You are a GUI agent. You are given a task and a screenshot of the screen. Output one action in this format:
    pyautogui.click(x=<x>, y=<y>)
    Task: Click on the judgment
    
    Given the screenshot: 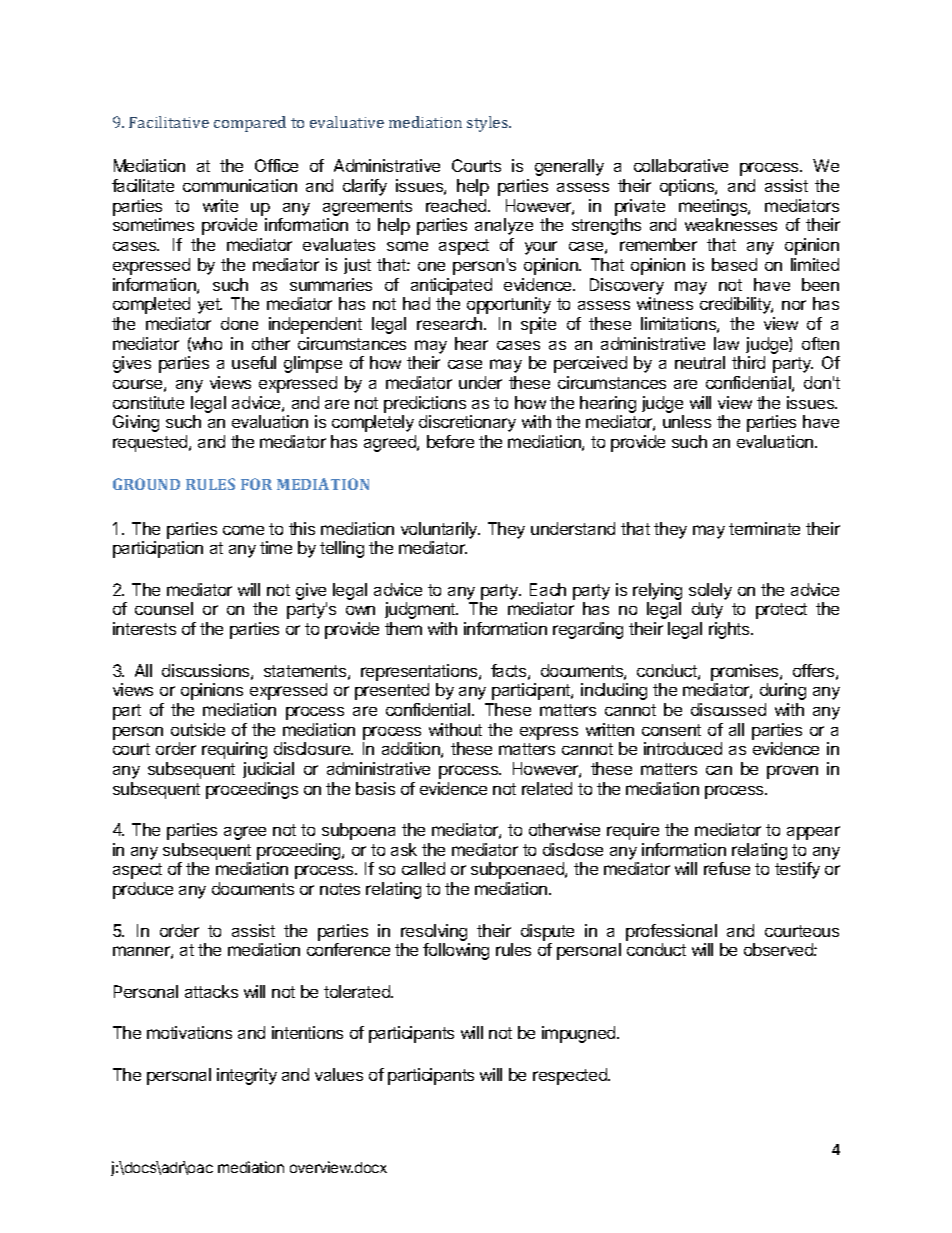 What is the action you would take?
    pyautogui.click(x=421, y=610)
